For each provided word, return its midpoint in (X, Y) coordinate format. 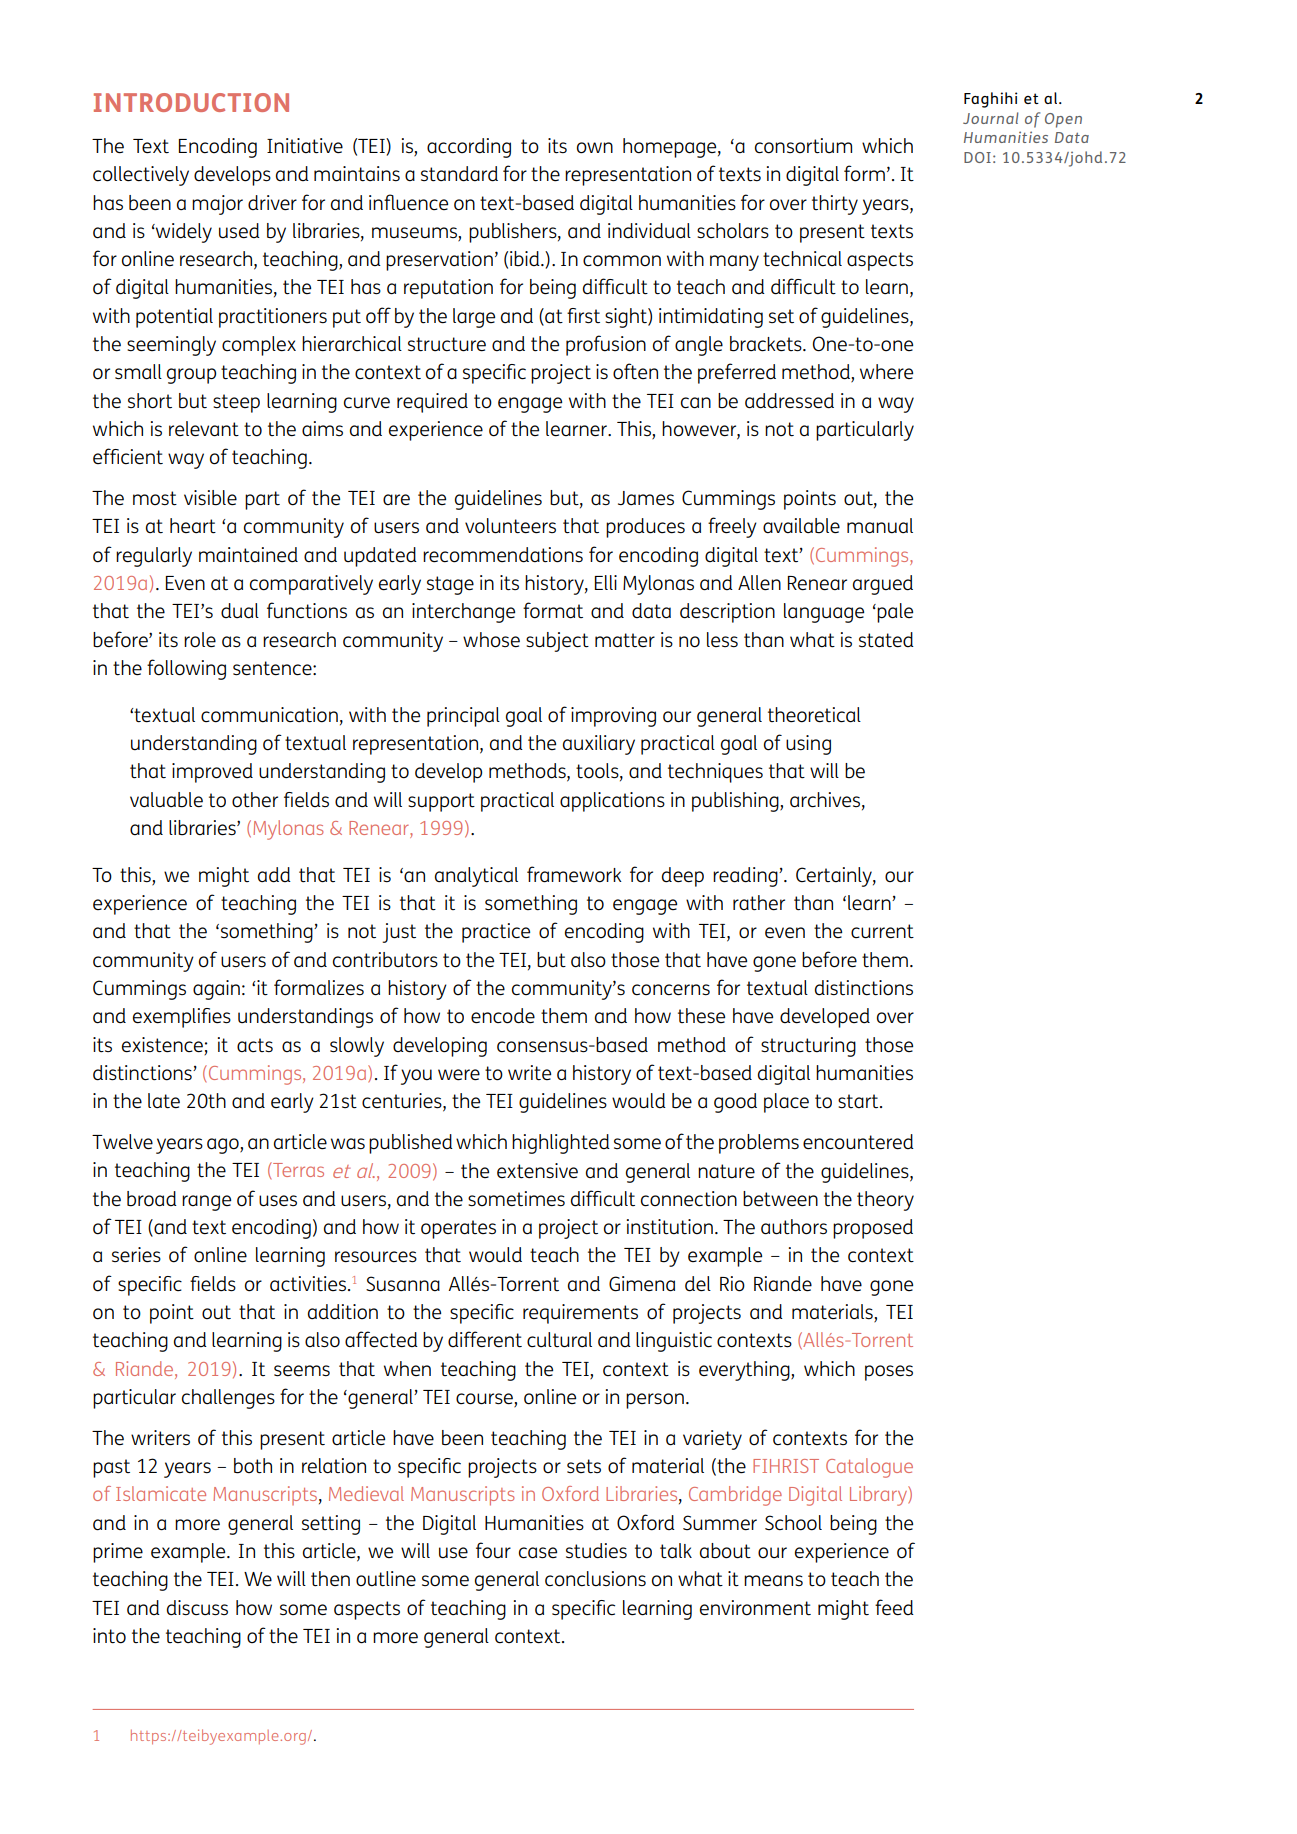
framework (574, 874)
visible (210, 498)
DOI (977, 157)
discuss (197, 1608)
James (646, 498)
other (255, 800)
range (206, 1203)
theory (885, 1201)
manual (880, 526)
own (595, 148)
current (882, 931)
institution (670, 1227)
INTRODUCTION (191, 102)
